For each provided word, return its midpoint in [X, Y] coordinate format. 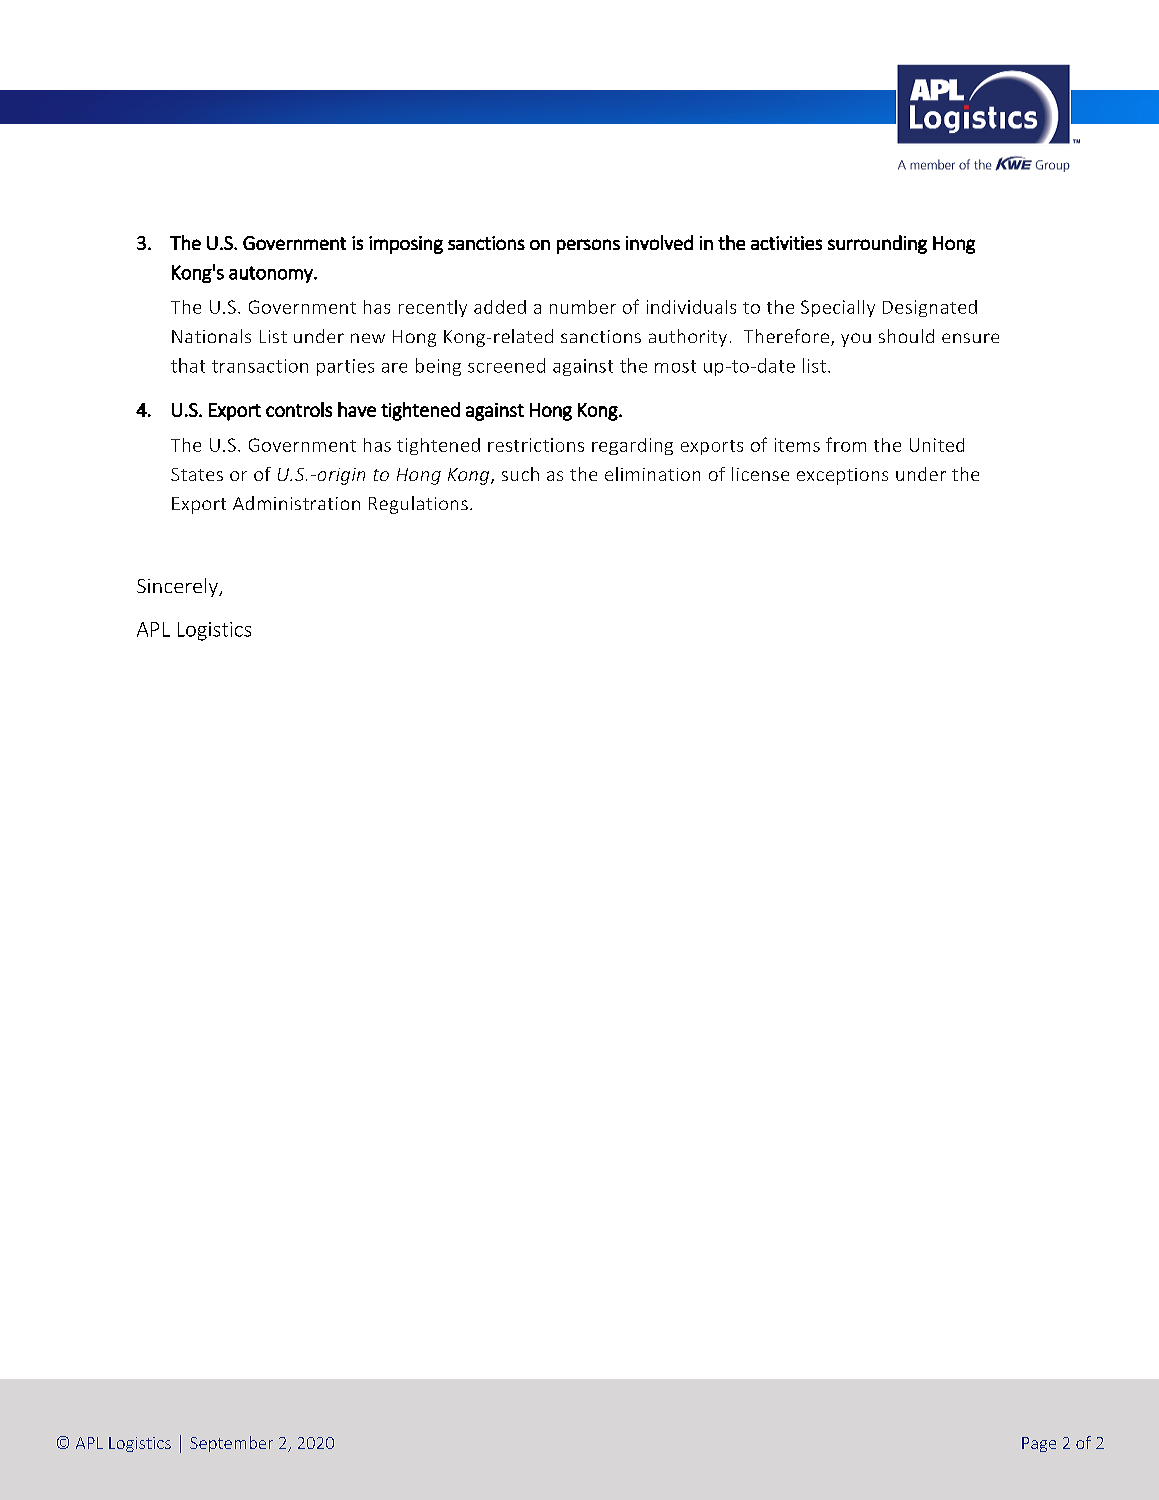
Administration [296, 503]
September [231, 1444]
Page [1039, 1444]
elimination [652, 474]
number [583, 307]
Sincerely [178, 587]
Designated [930, 308]
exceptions [842, 476]
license [760, 474]
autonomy [272, 274]
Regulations [418, 505]
